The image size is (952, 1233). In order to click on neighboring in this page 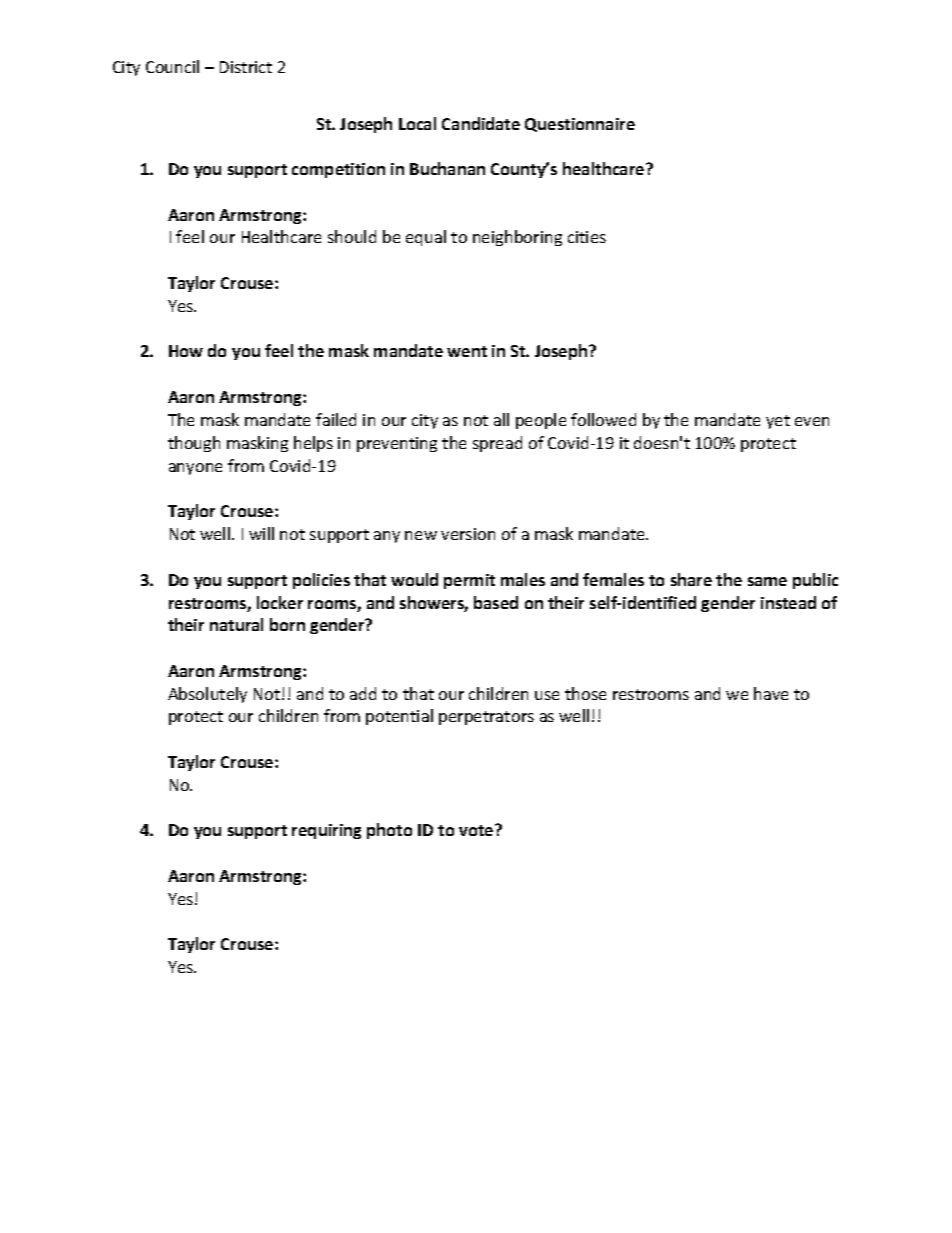, I will do `click(517, 238)`.
